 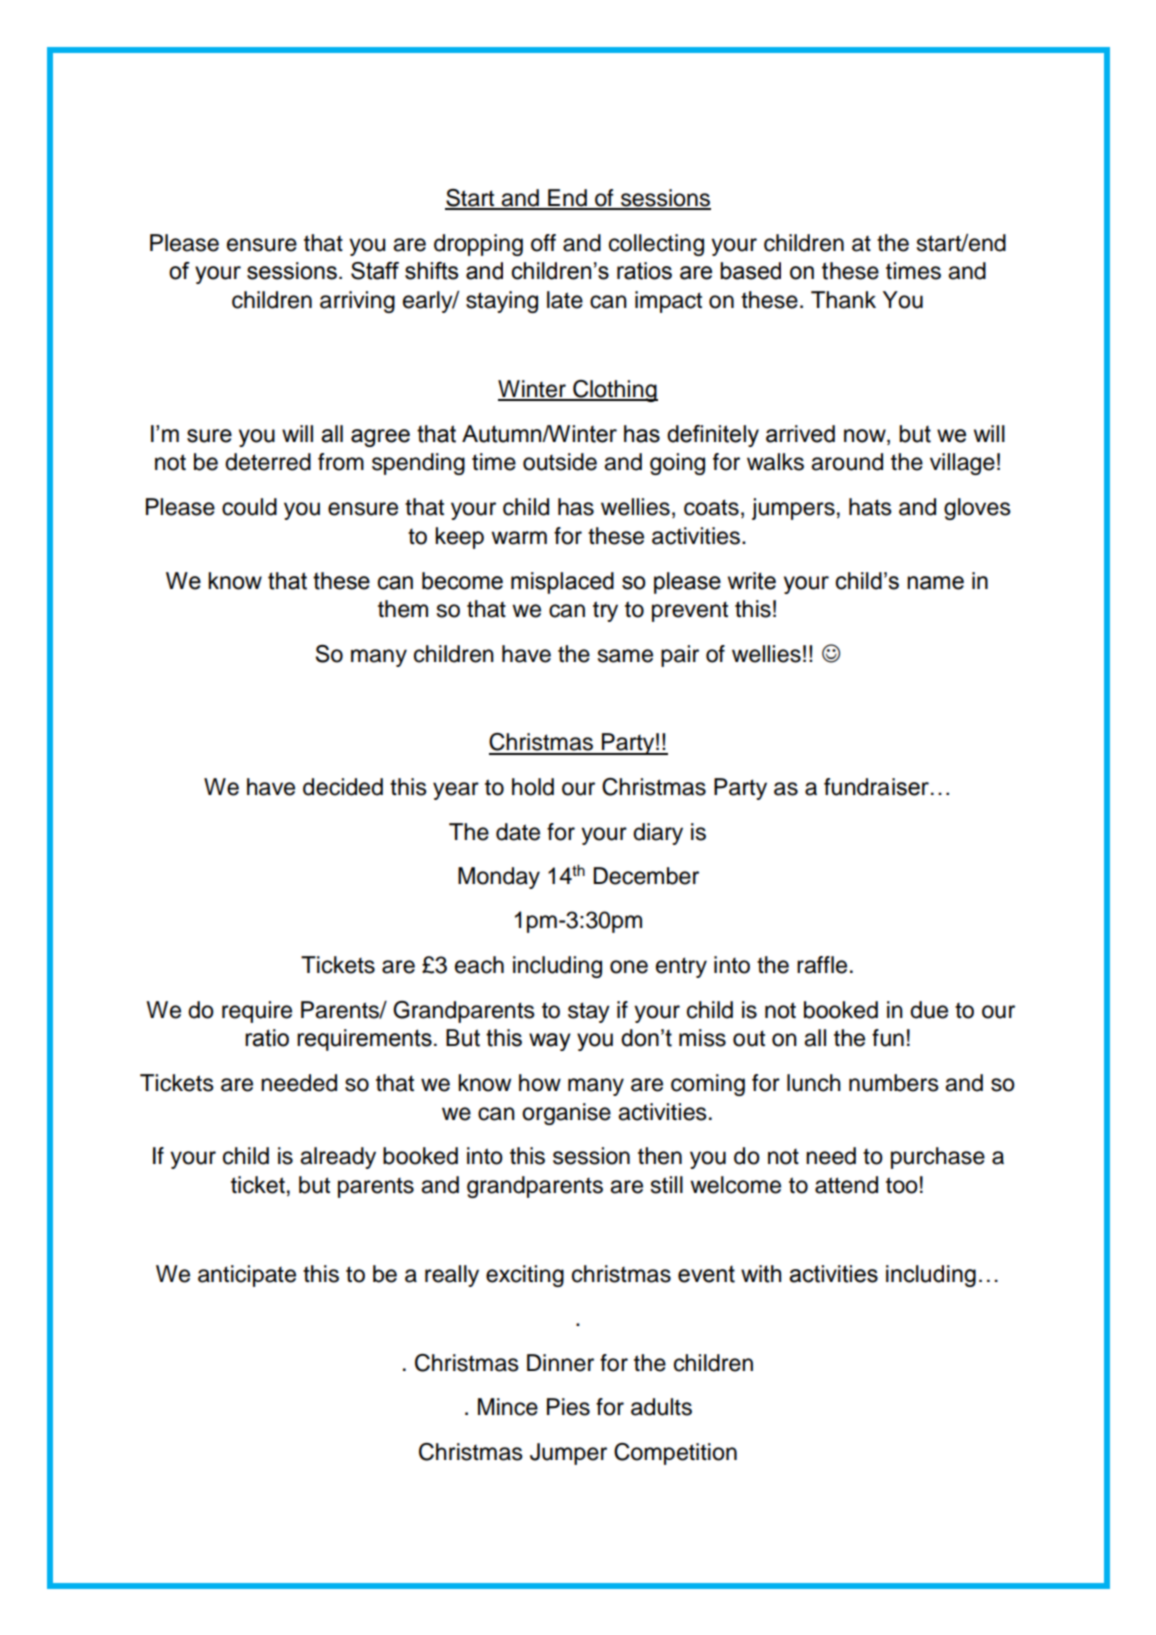 I want to click on decided, so click(x=343, y=787).
